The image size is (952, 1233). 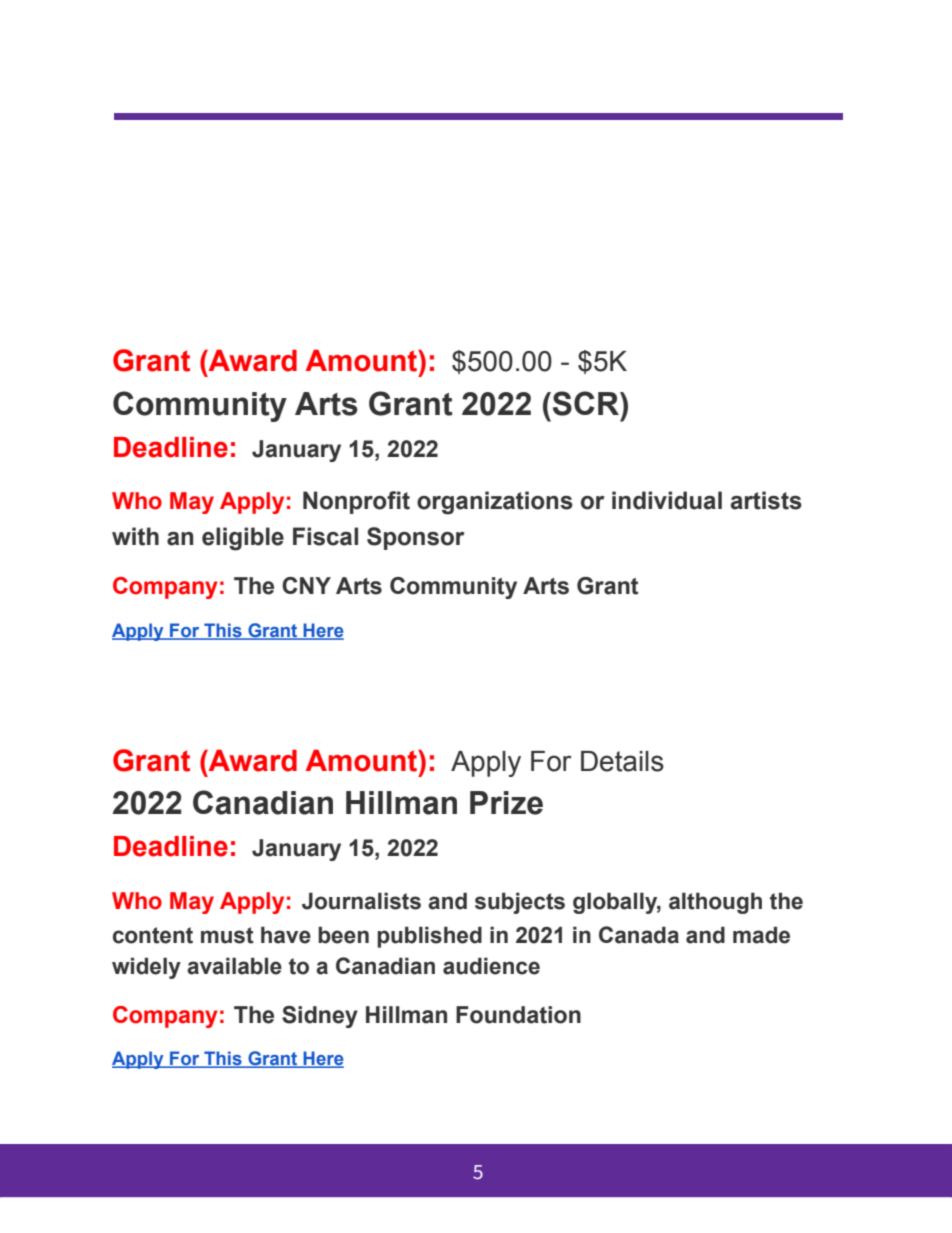 I want to click on Foundation, so click(x=518, y=1015).
